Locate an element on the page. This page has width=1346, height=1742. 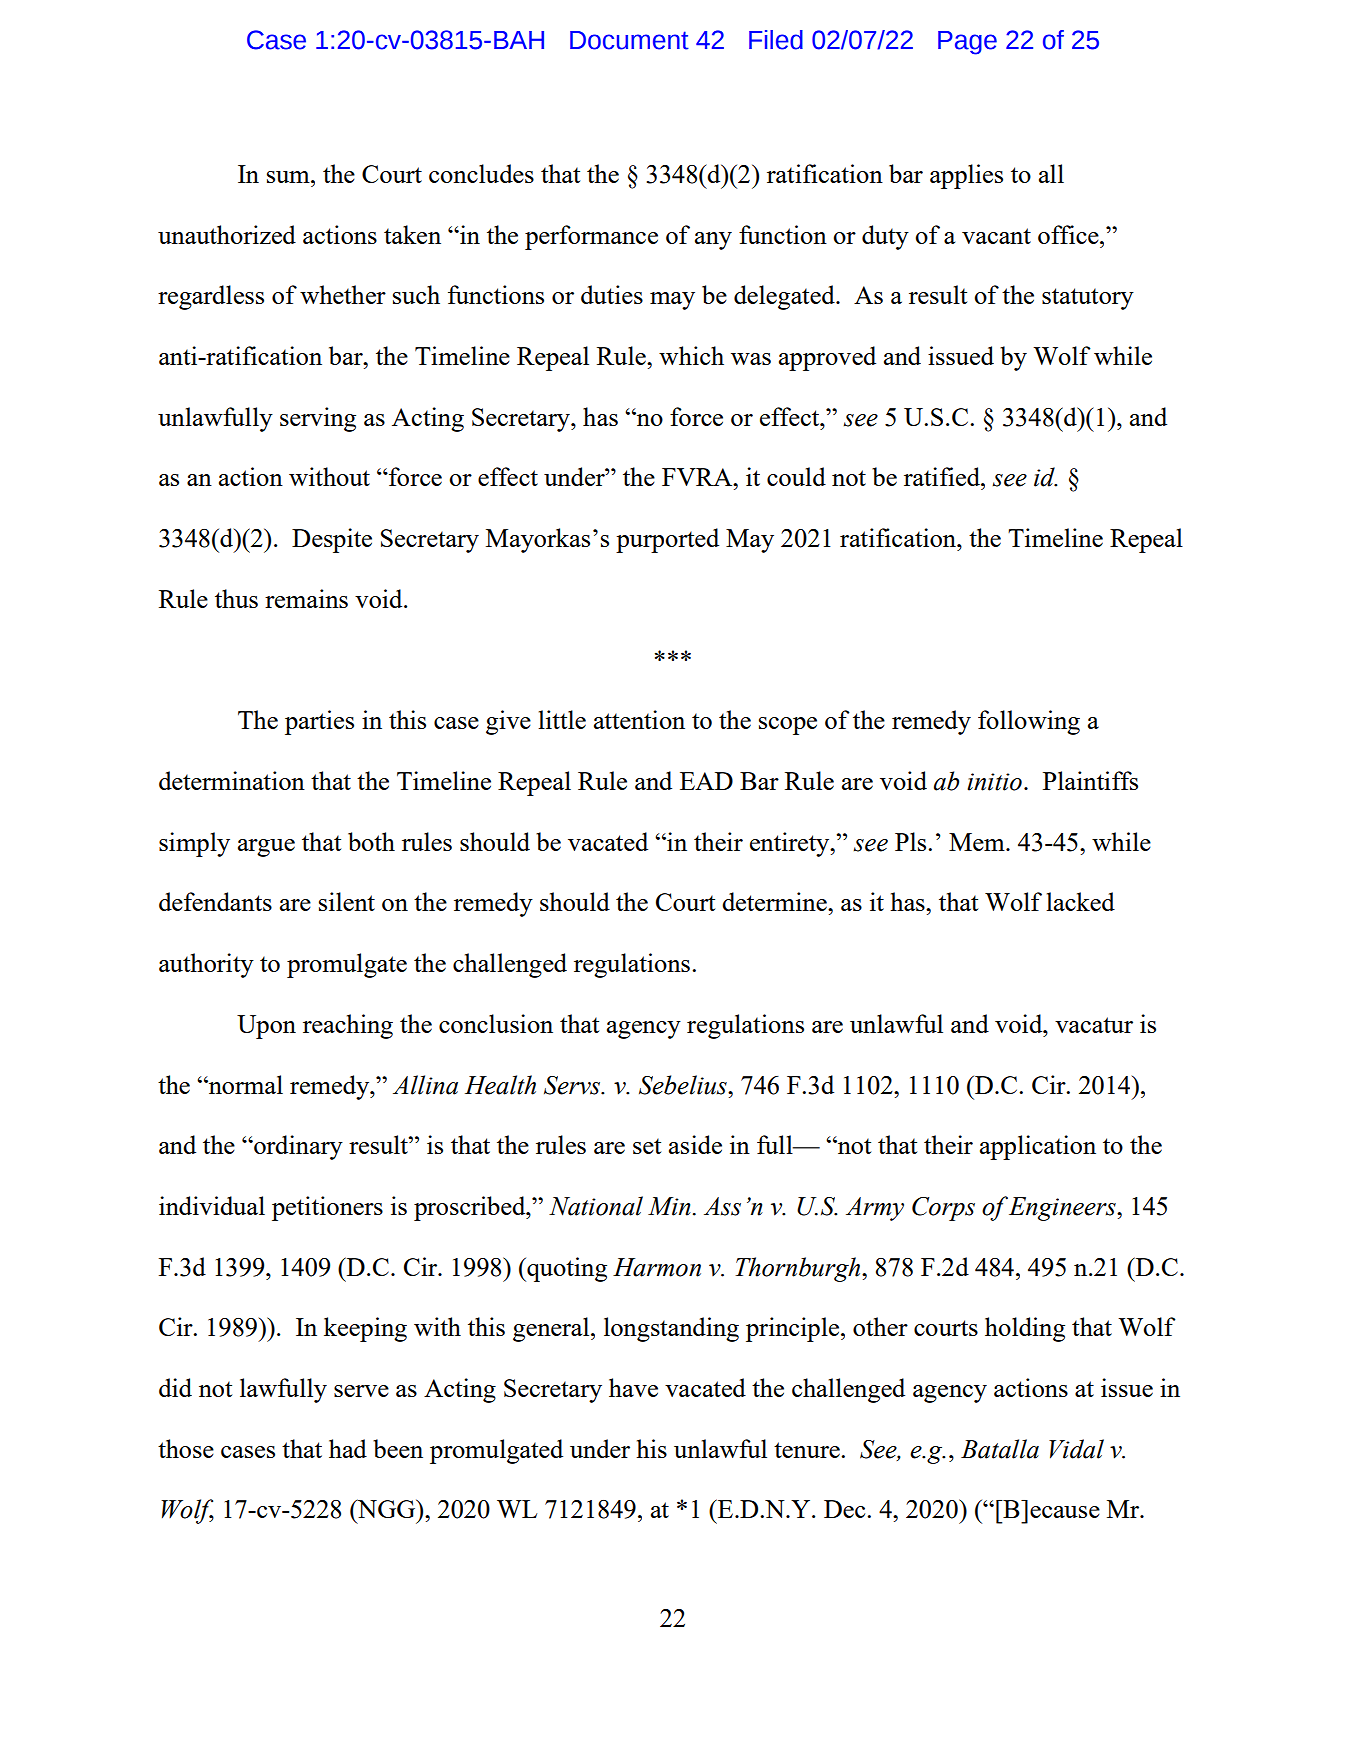
Page is located at coordinates (967, 43).
